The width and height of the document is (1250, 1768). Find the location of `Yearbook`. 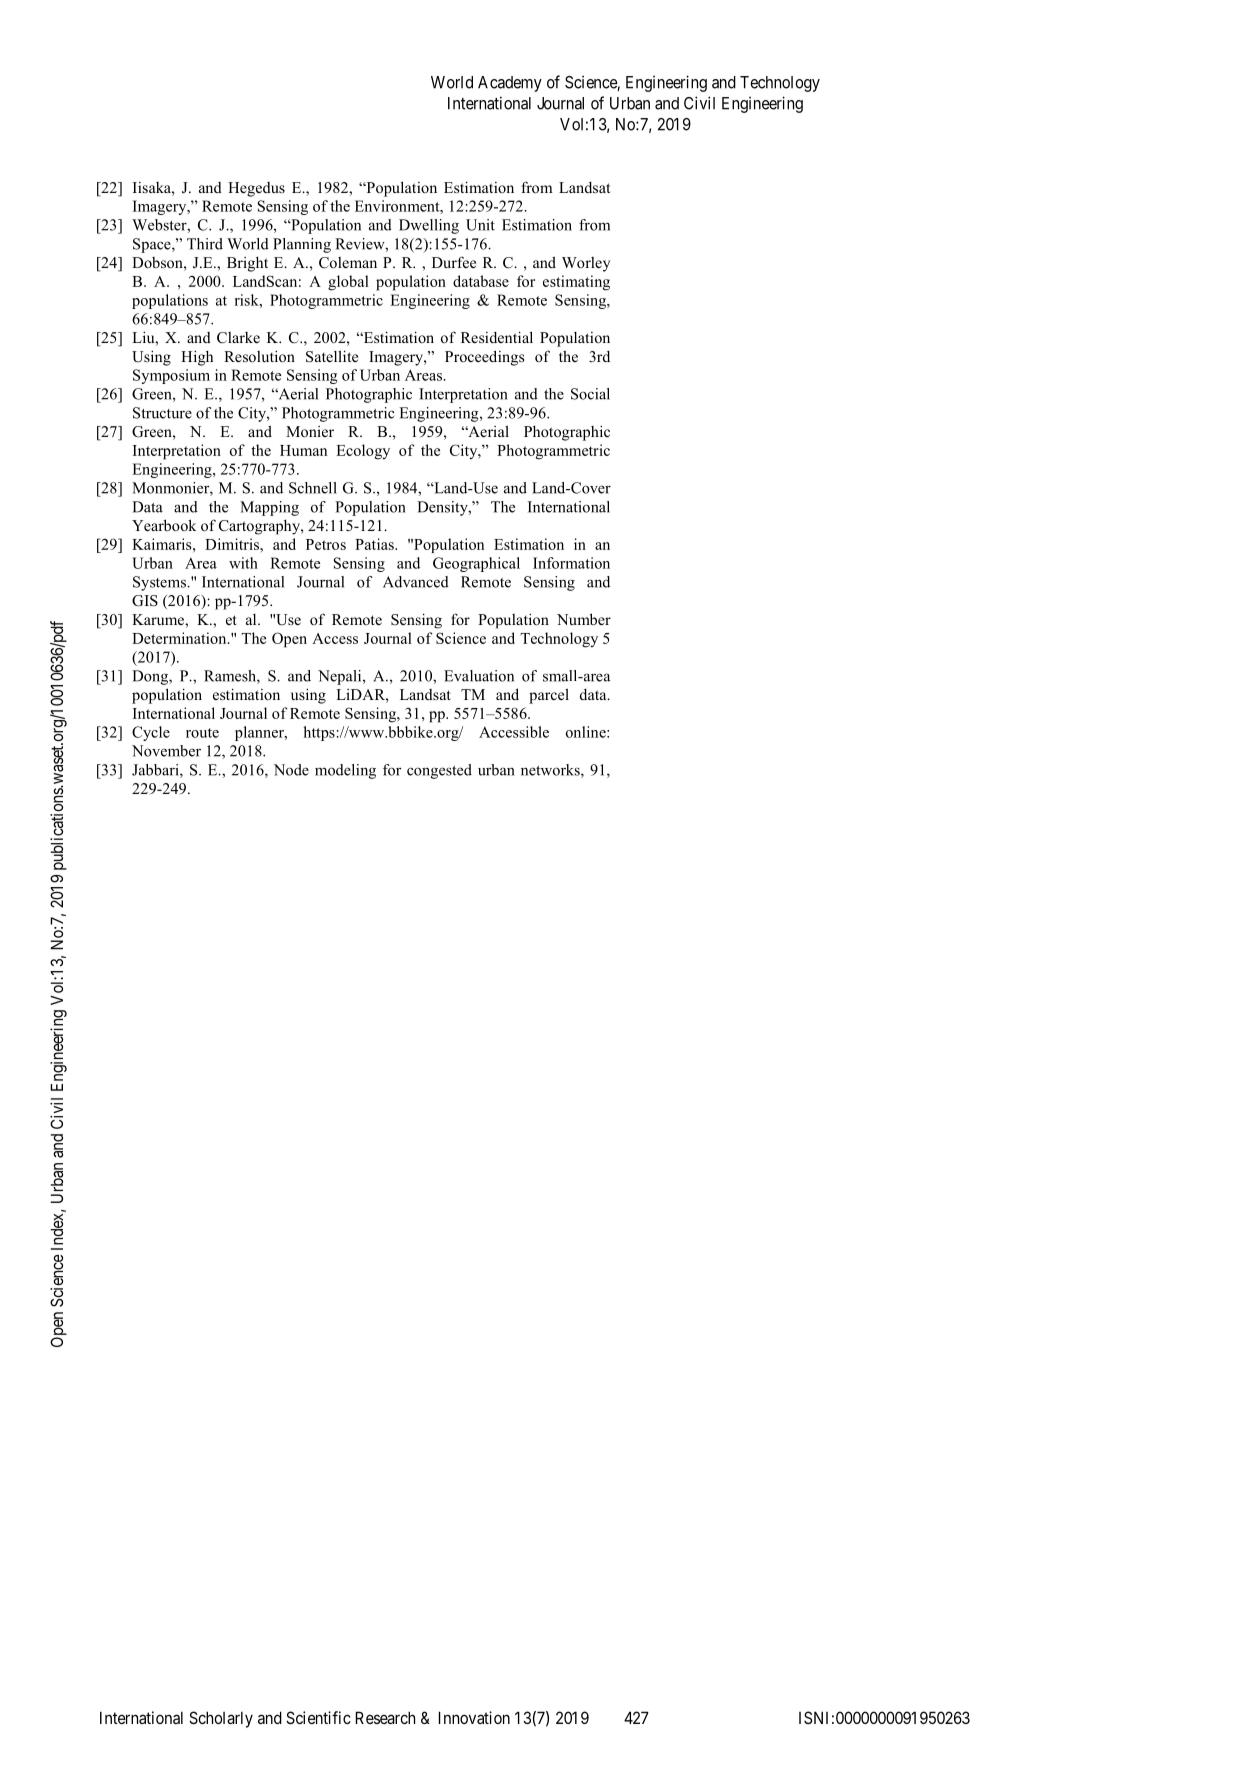

Yearbook is located at coordinates (164, 525).
